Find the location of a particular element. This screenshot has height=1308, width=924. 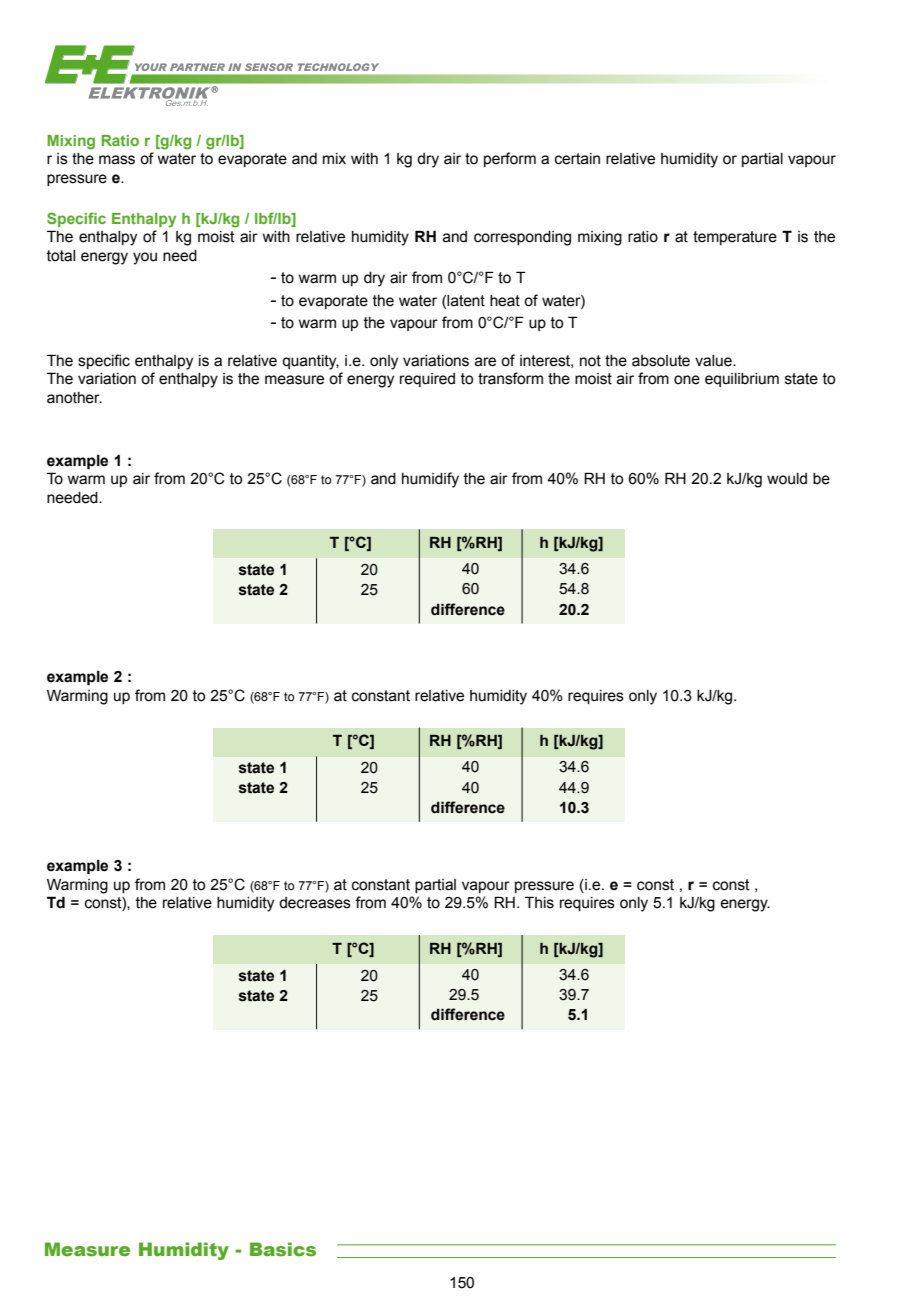

mass is located at coordinates (117, 160).
